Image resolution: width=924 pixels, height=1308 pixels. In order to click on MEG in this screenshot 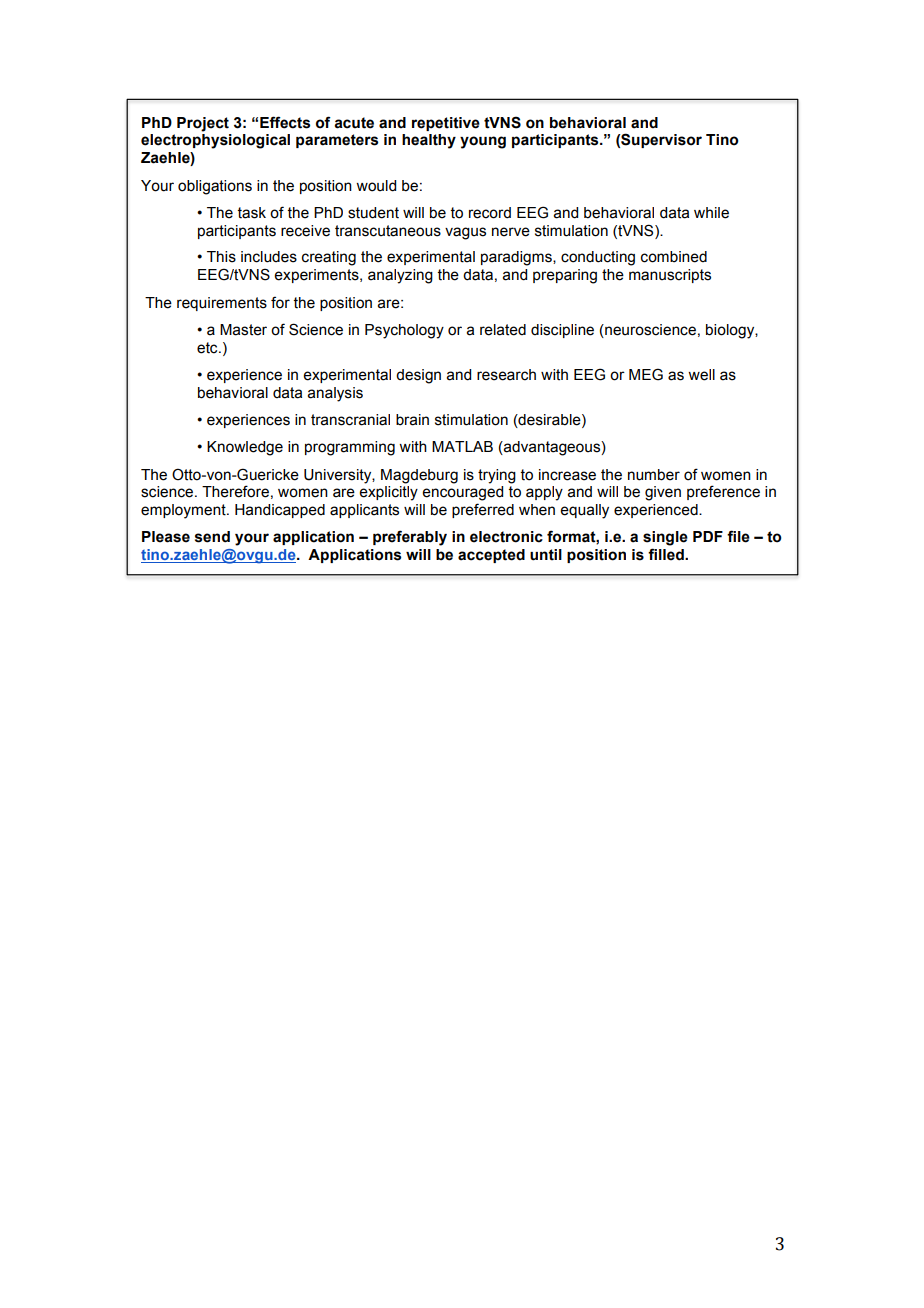, I will do `click(646, 374)`.
